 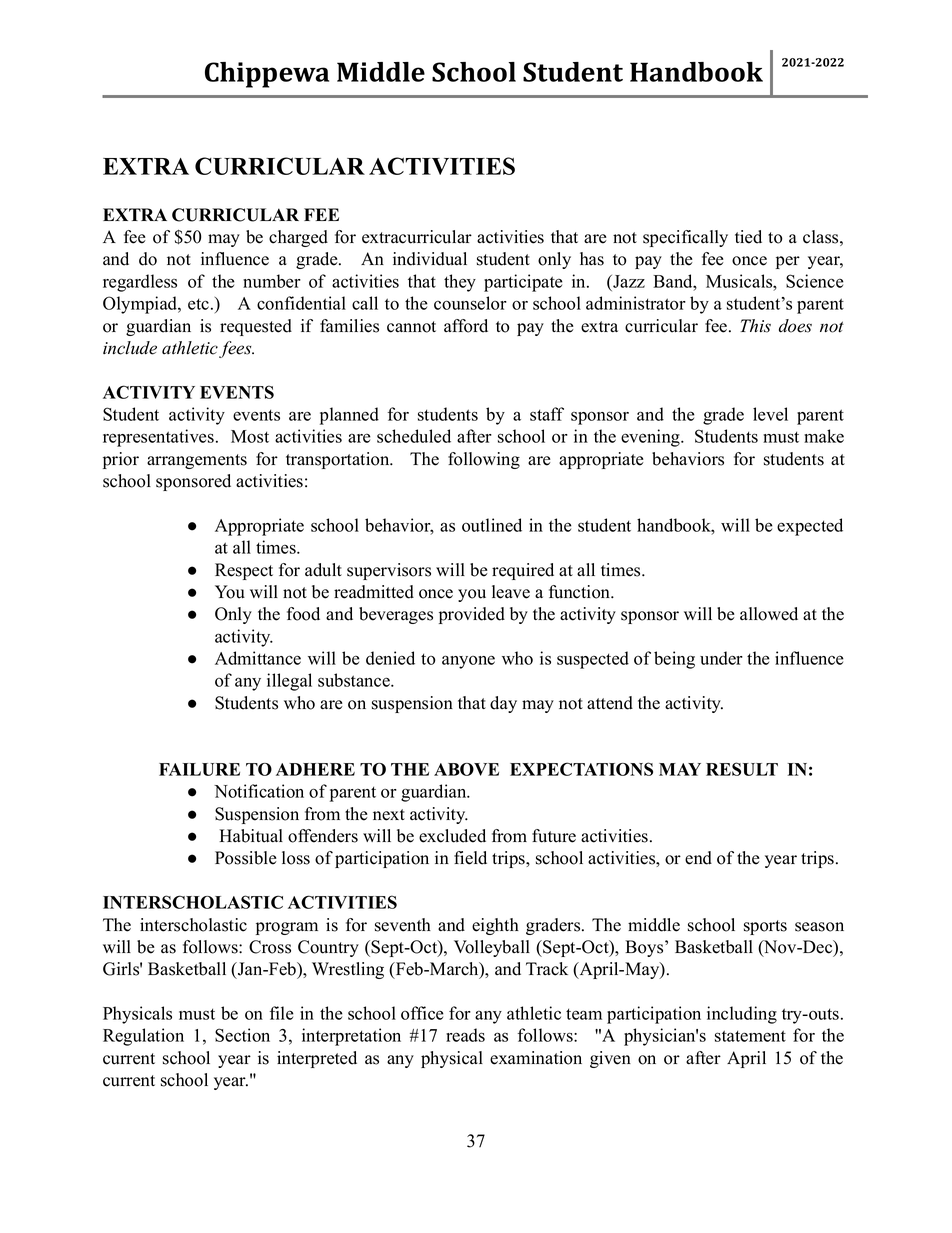 What do you see at coordinates (199, 769) in the screenshot?
I see `FAILURE` at bounding box center [199, 769].
